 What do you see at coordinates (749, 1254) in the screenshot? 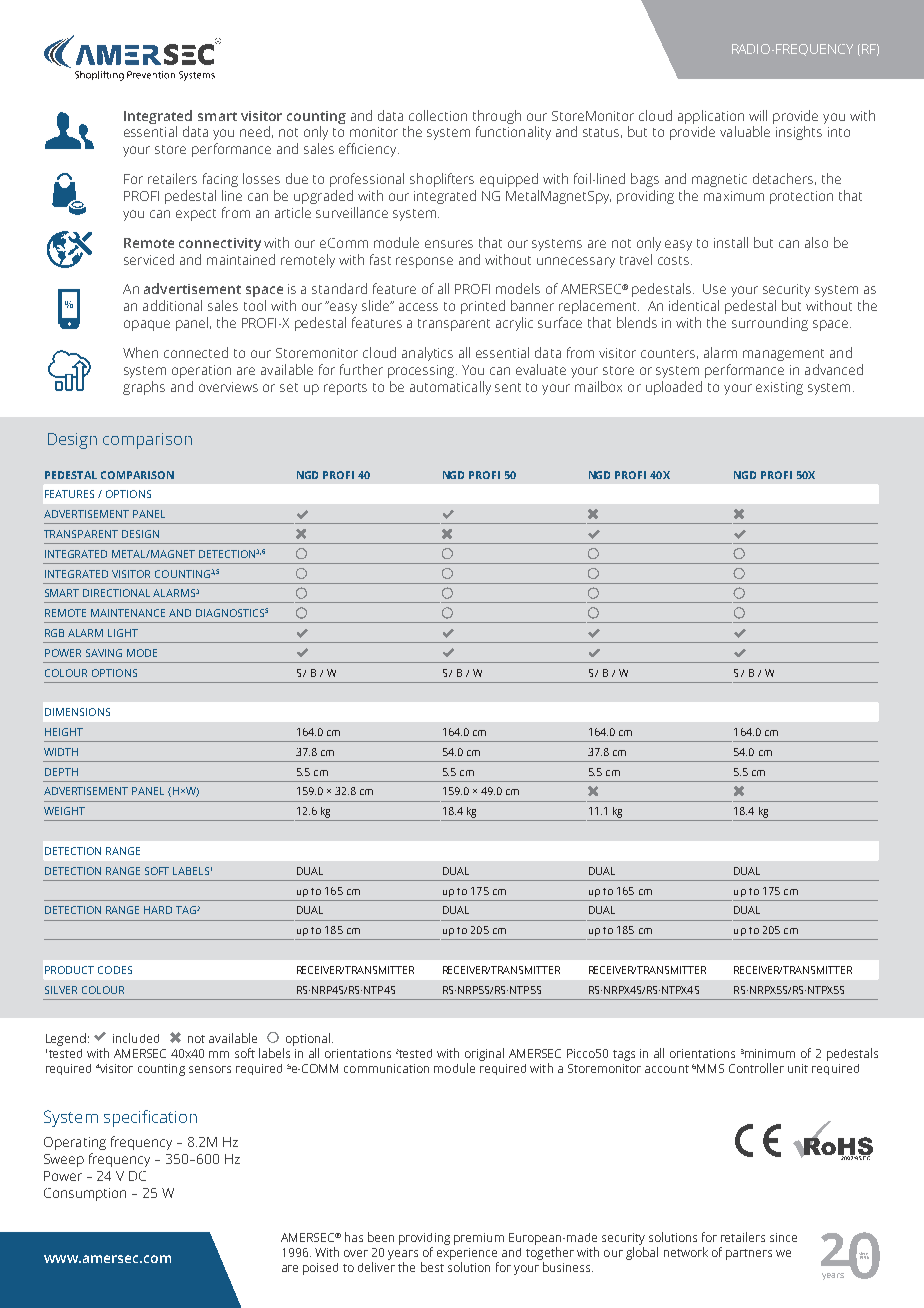
I see `partners` at bounding box center [749, 1254].
